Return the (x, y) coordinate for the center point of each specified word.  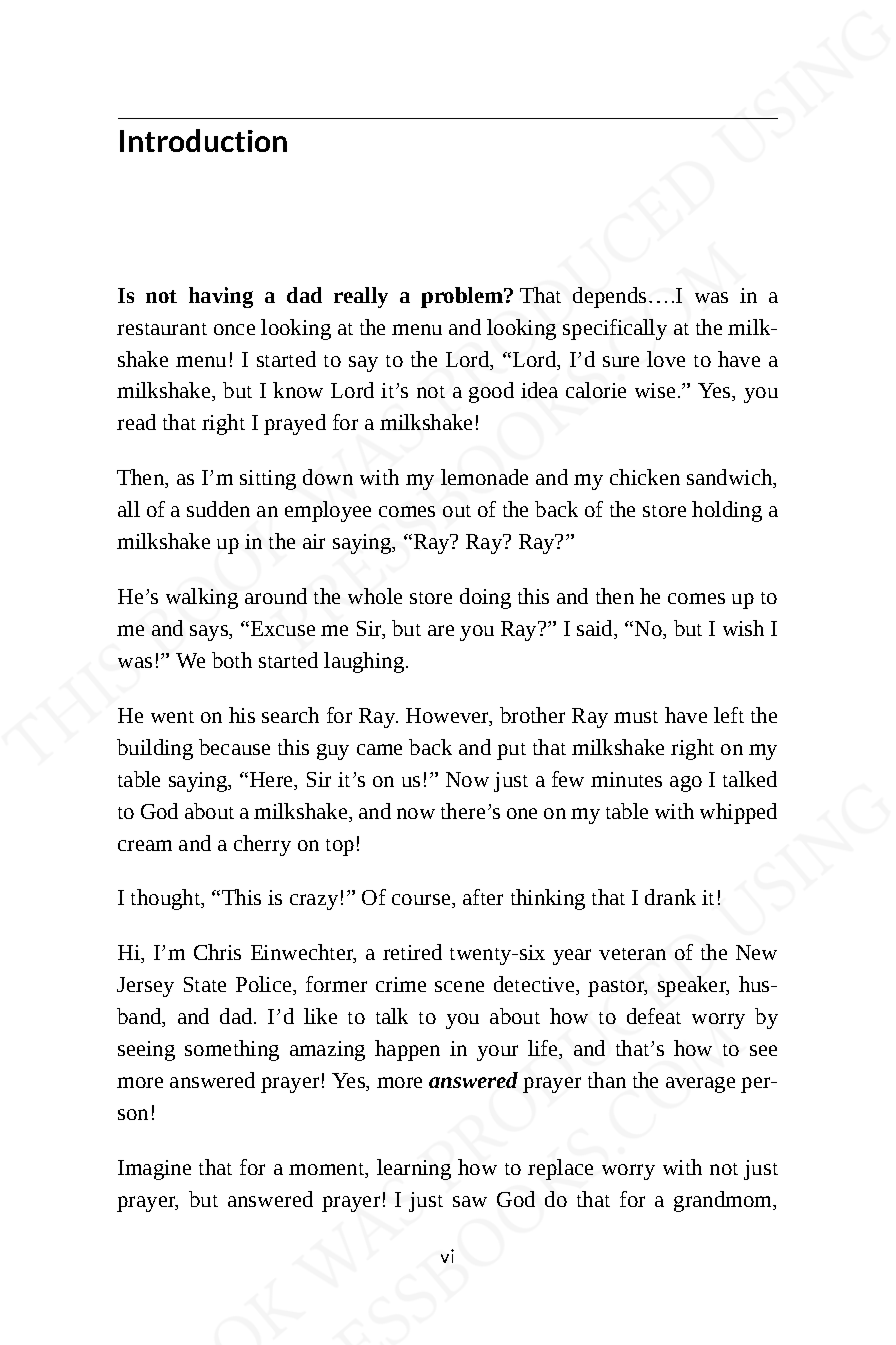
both (232, 660)
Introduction (203, 140)
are (441, 630)
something (232, 1050)
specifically (615, 329)
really (361, 297)
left (729, 715)
